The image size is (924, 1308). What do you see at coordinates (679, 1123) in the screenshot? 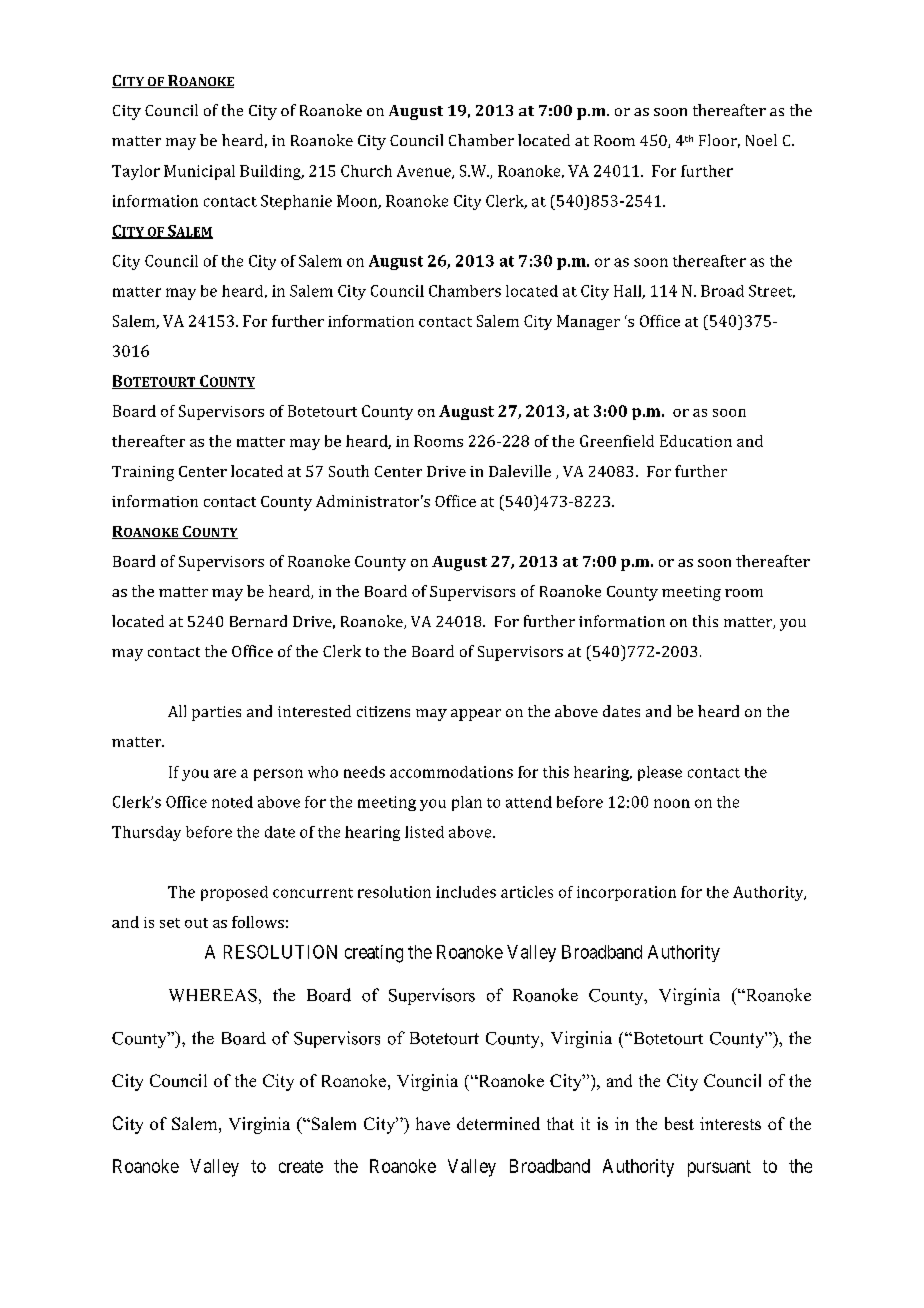
I see `best` at bounding box center [679, 1123].
